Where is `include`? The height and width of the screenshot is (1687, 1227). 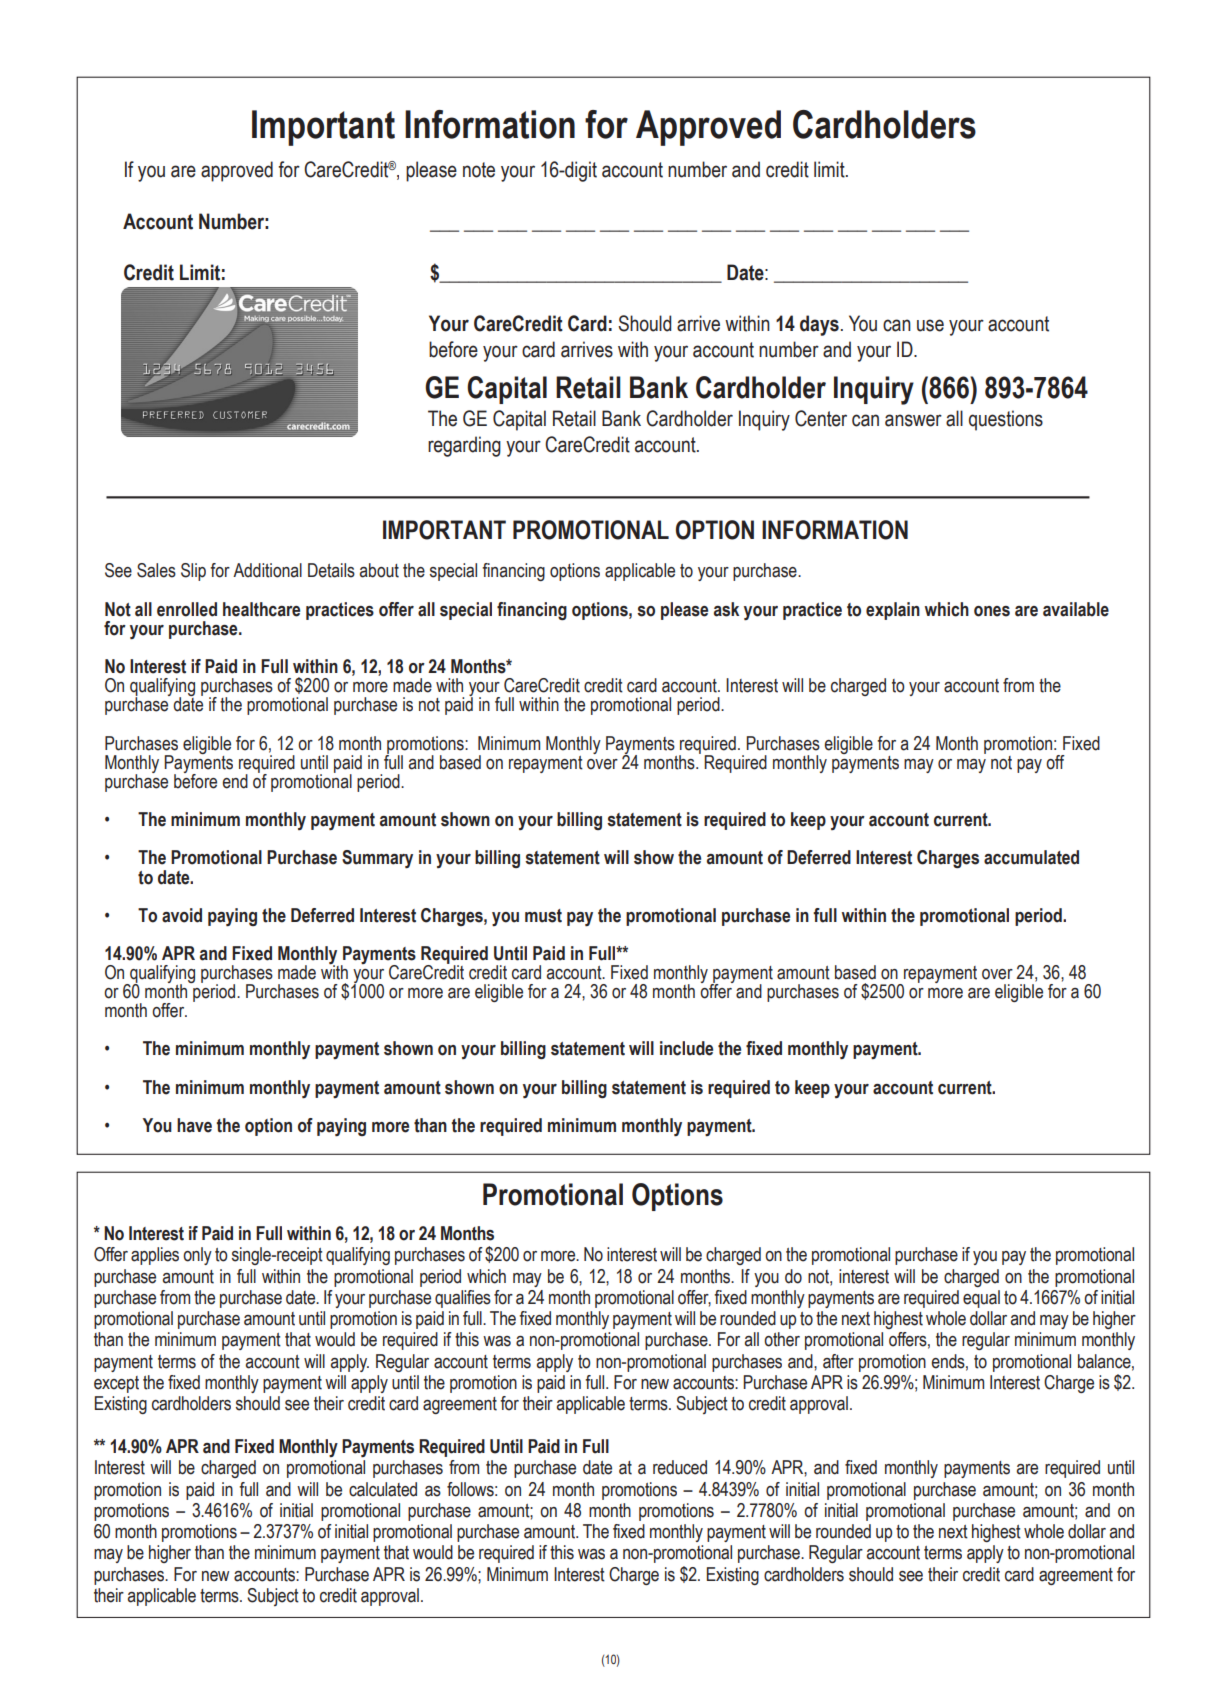 include is located at coordinates (686, 1048).
